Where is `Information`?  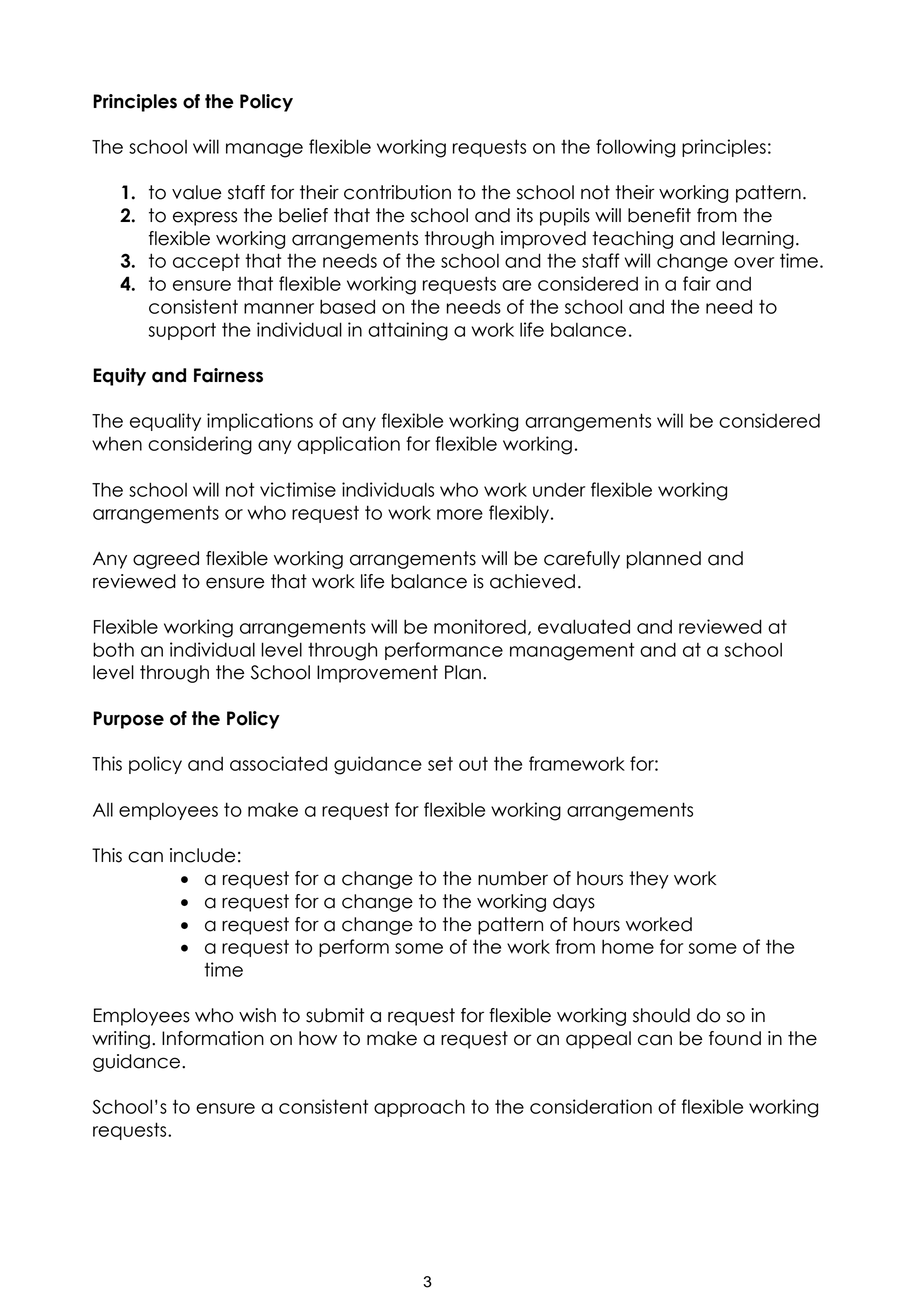
Information is located at coordinates (213, 1038).
